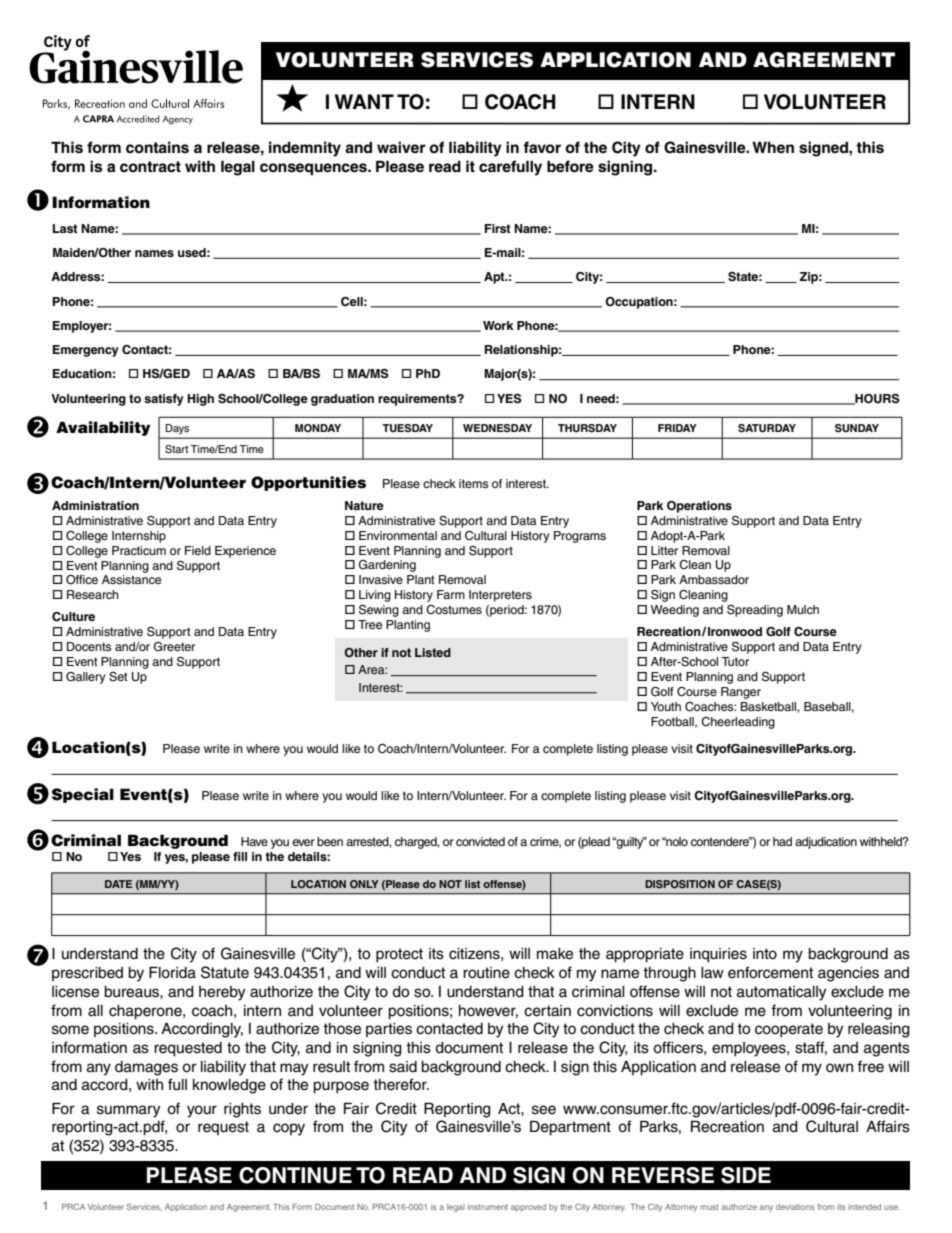  What do you see at coordinates (773, 147) in the screenshot?
I see `When` at bounding box center [773, 147].
